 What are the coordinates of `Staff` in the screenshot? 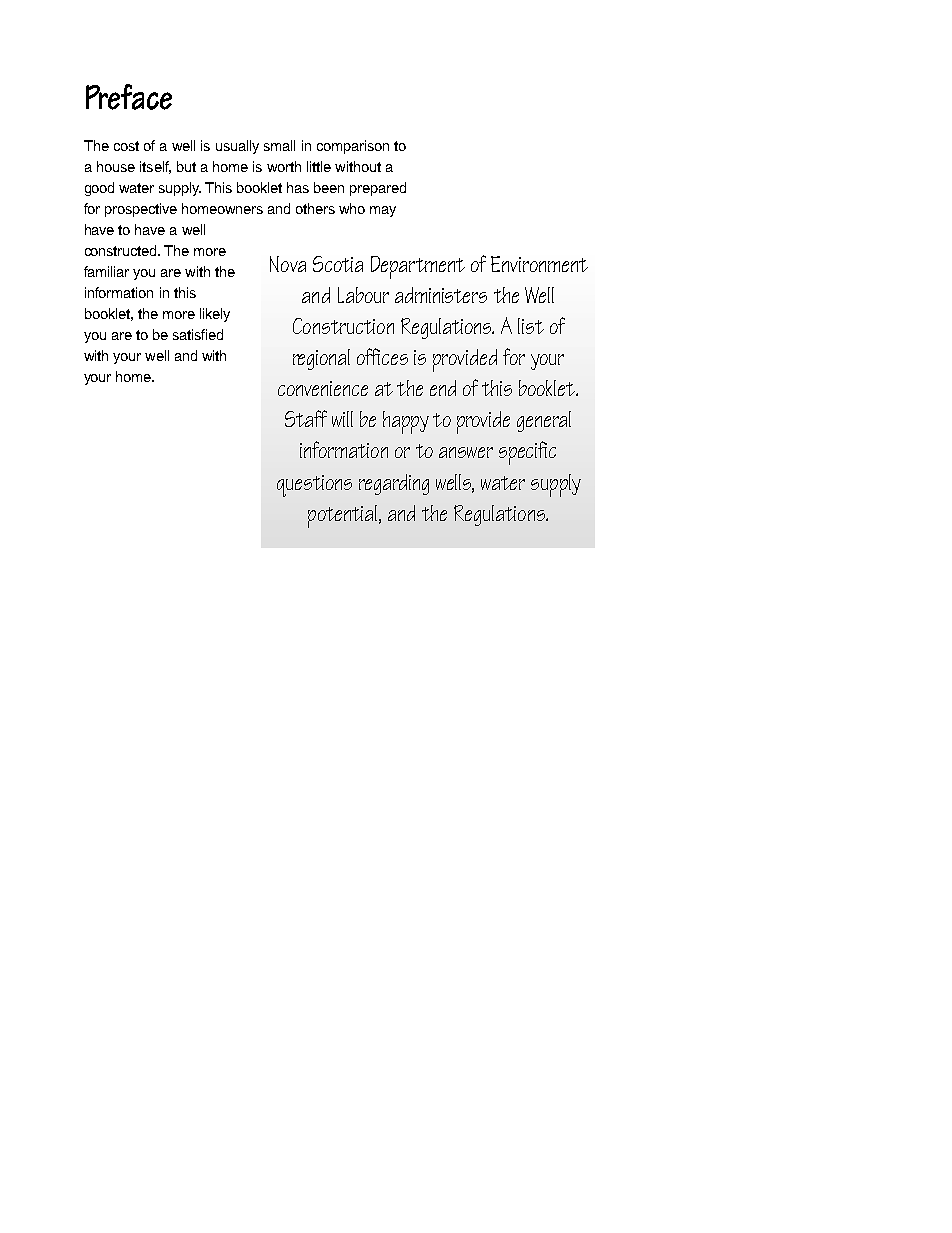 It's located at (306, 418).
